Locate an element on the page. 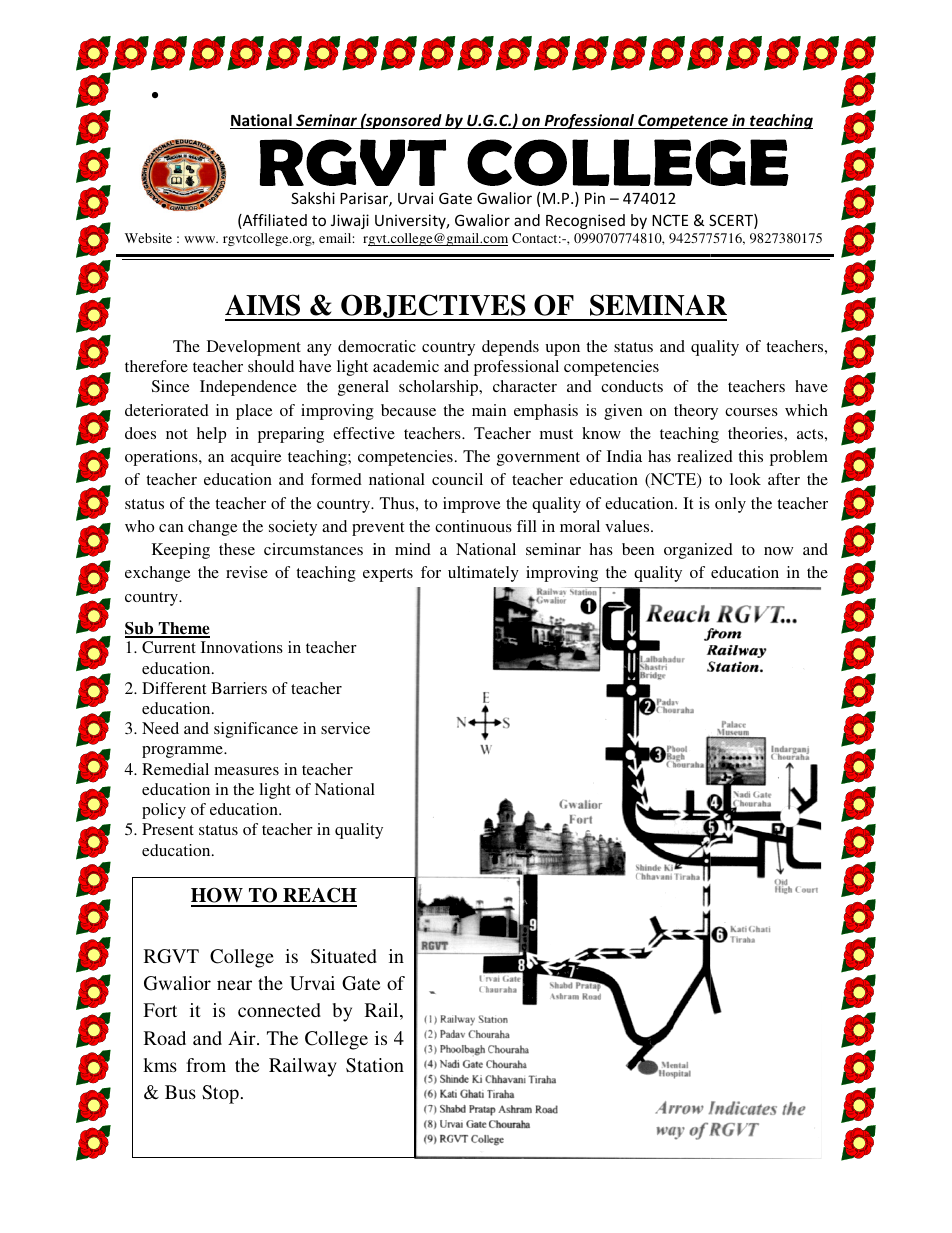  Barriers is located at coordinates (239, 688).
